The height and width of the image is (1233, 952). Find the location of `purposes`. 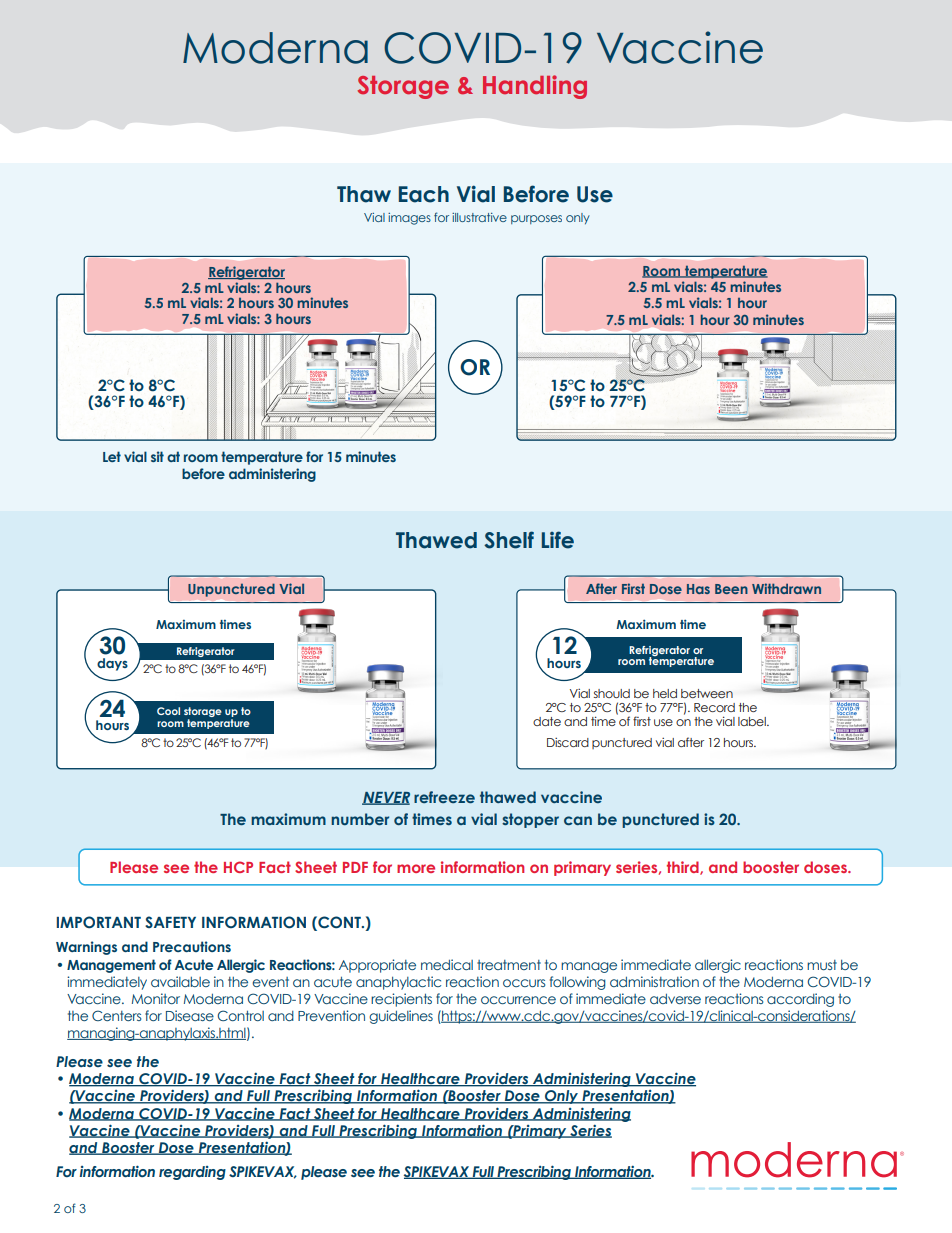

purposes is located at coordinates (536, 219).
